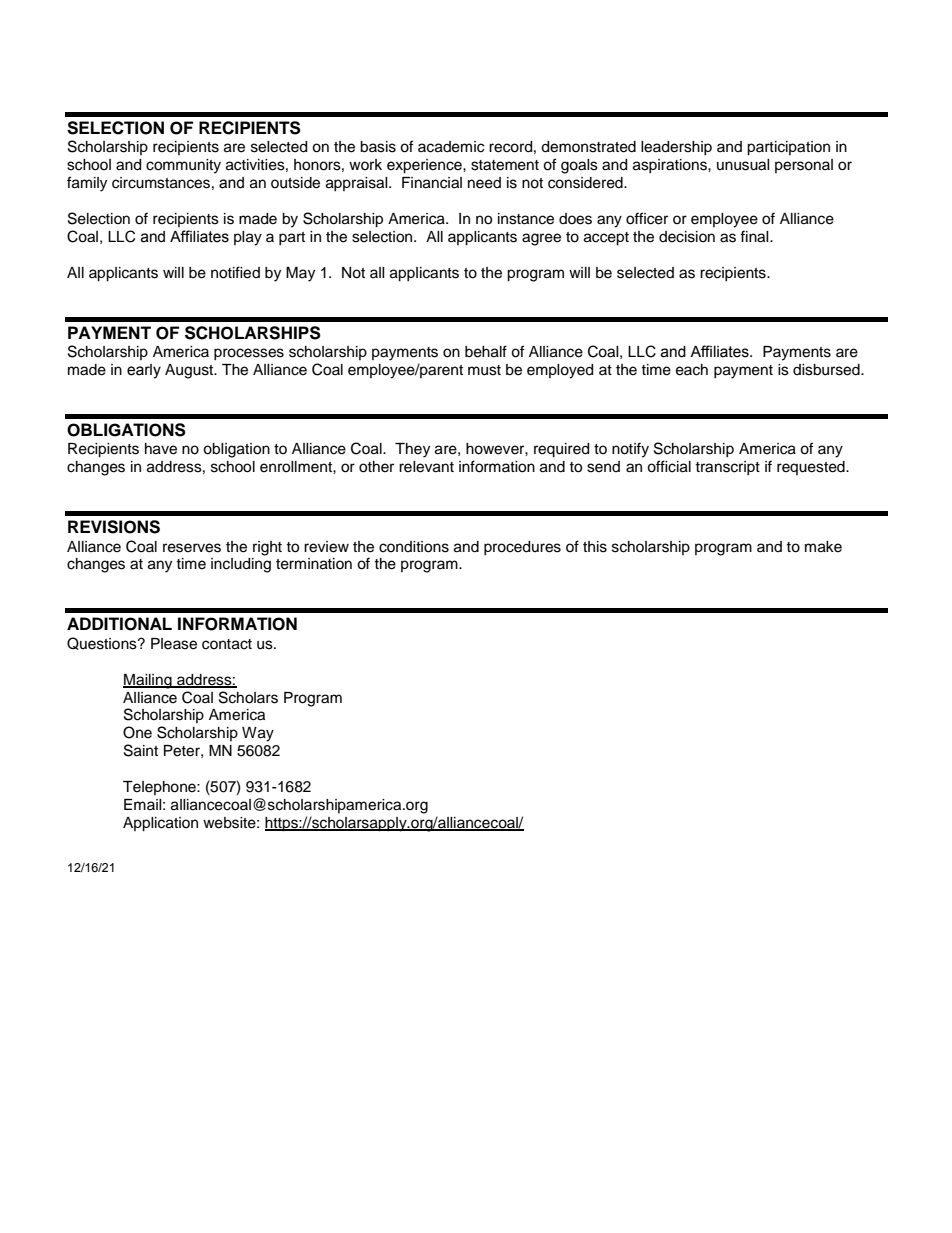 The height and width of the image is (1233, 952). I want to click on have, so click(161, 449).
